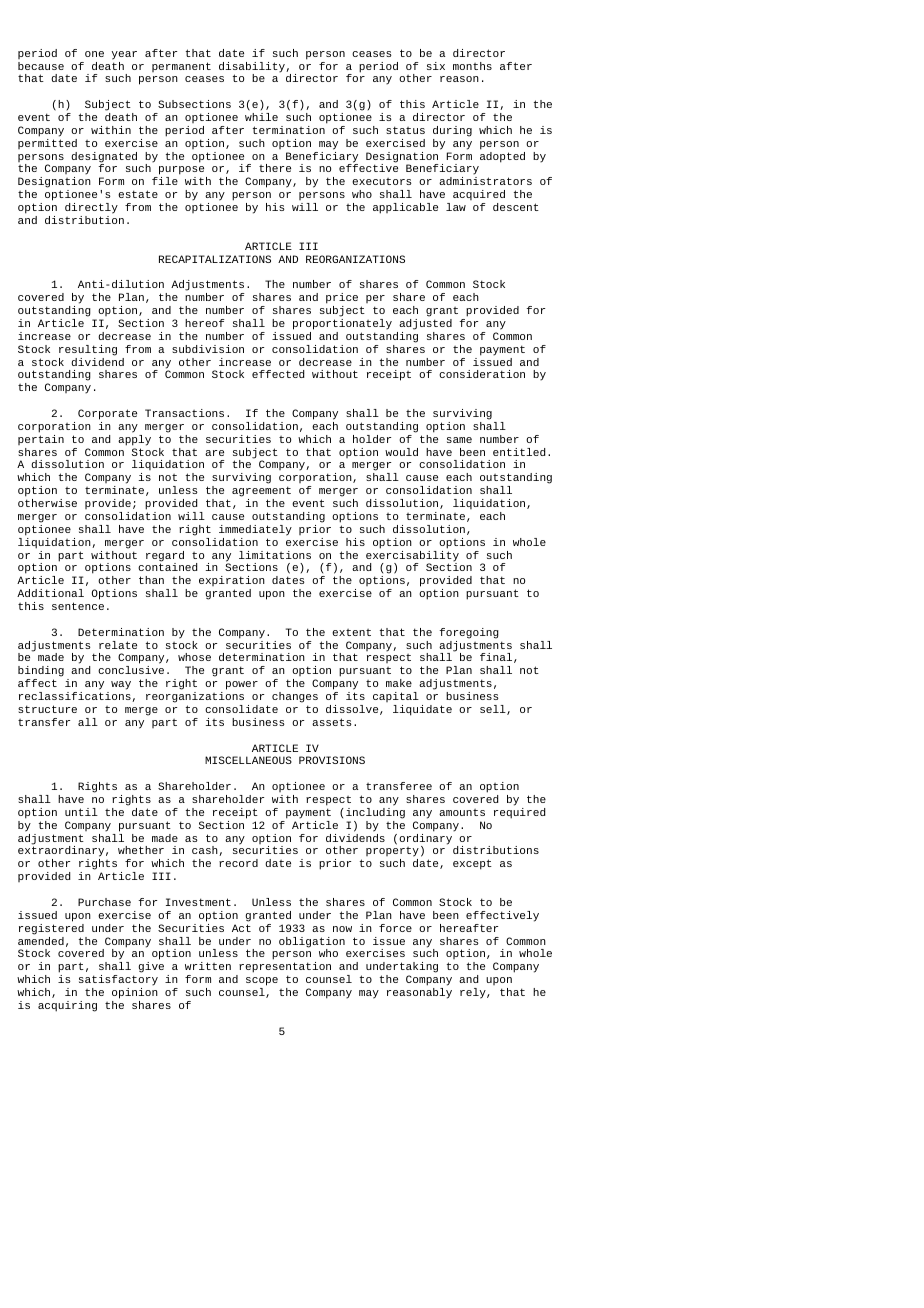 The width and height of the document is (924, 1308). What do you see at coordinates (118, 980) in the document?
I see `satisfactory` at bounding box center [118, 980].
